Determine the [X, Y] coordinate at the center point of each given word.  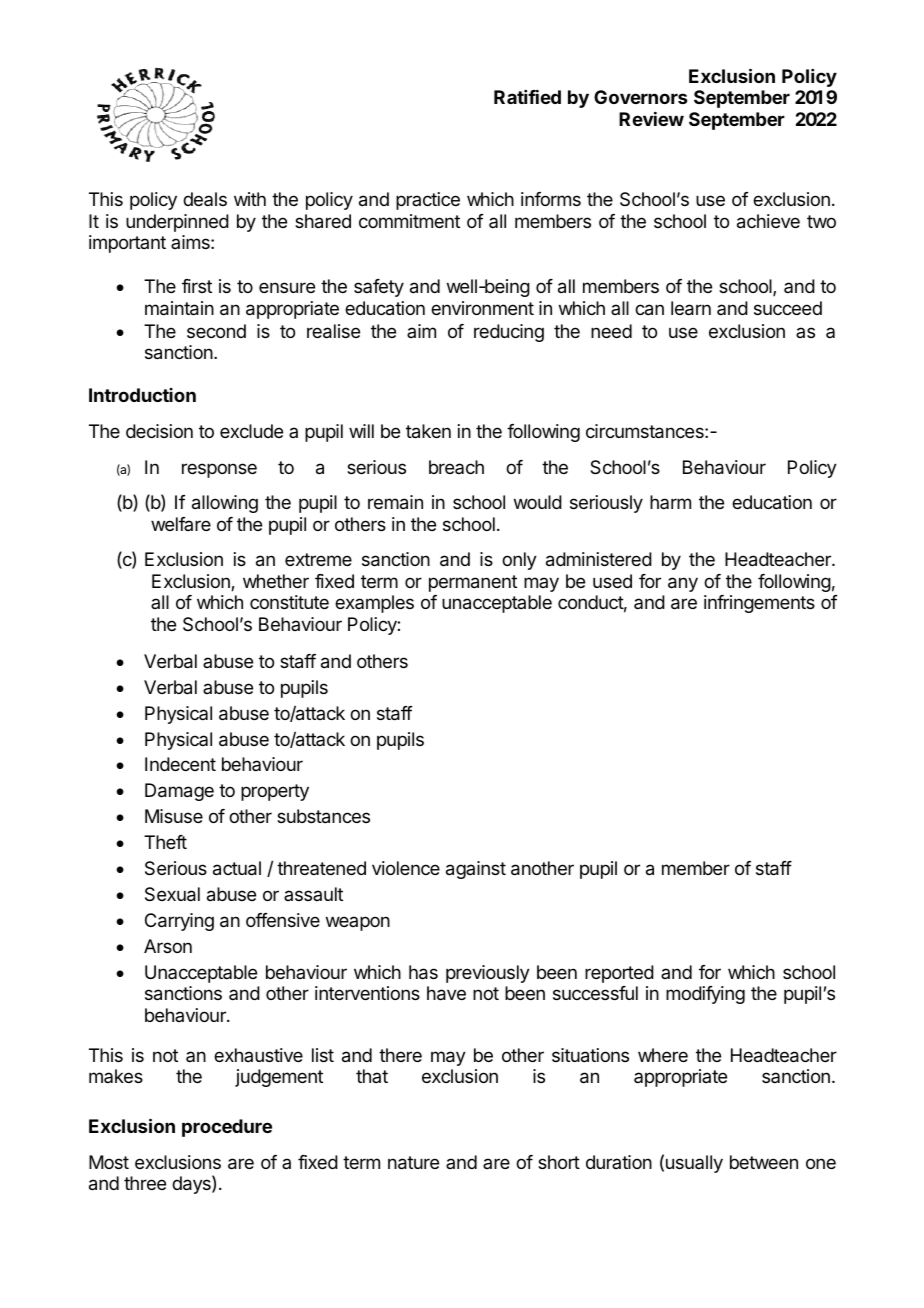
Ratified [527, 97]
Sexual [172, 894]
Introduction [142, 395]
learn [691, 308]
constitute [289, 602]
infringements [759, 604]
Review [651, 119]
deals [205, 199]
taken [428, 431]
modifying [705, 995]
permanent [473, 583]
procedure [227, 1128]
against [476, 870]
